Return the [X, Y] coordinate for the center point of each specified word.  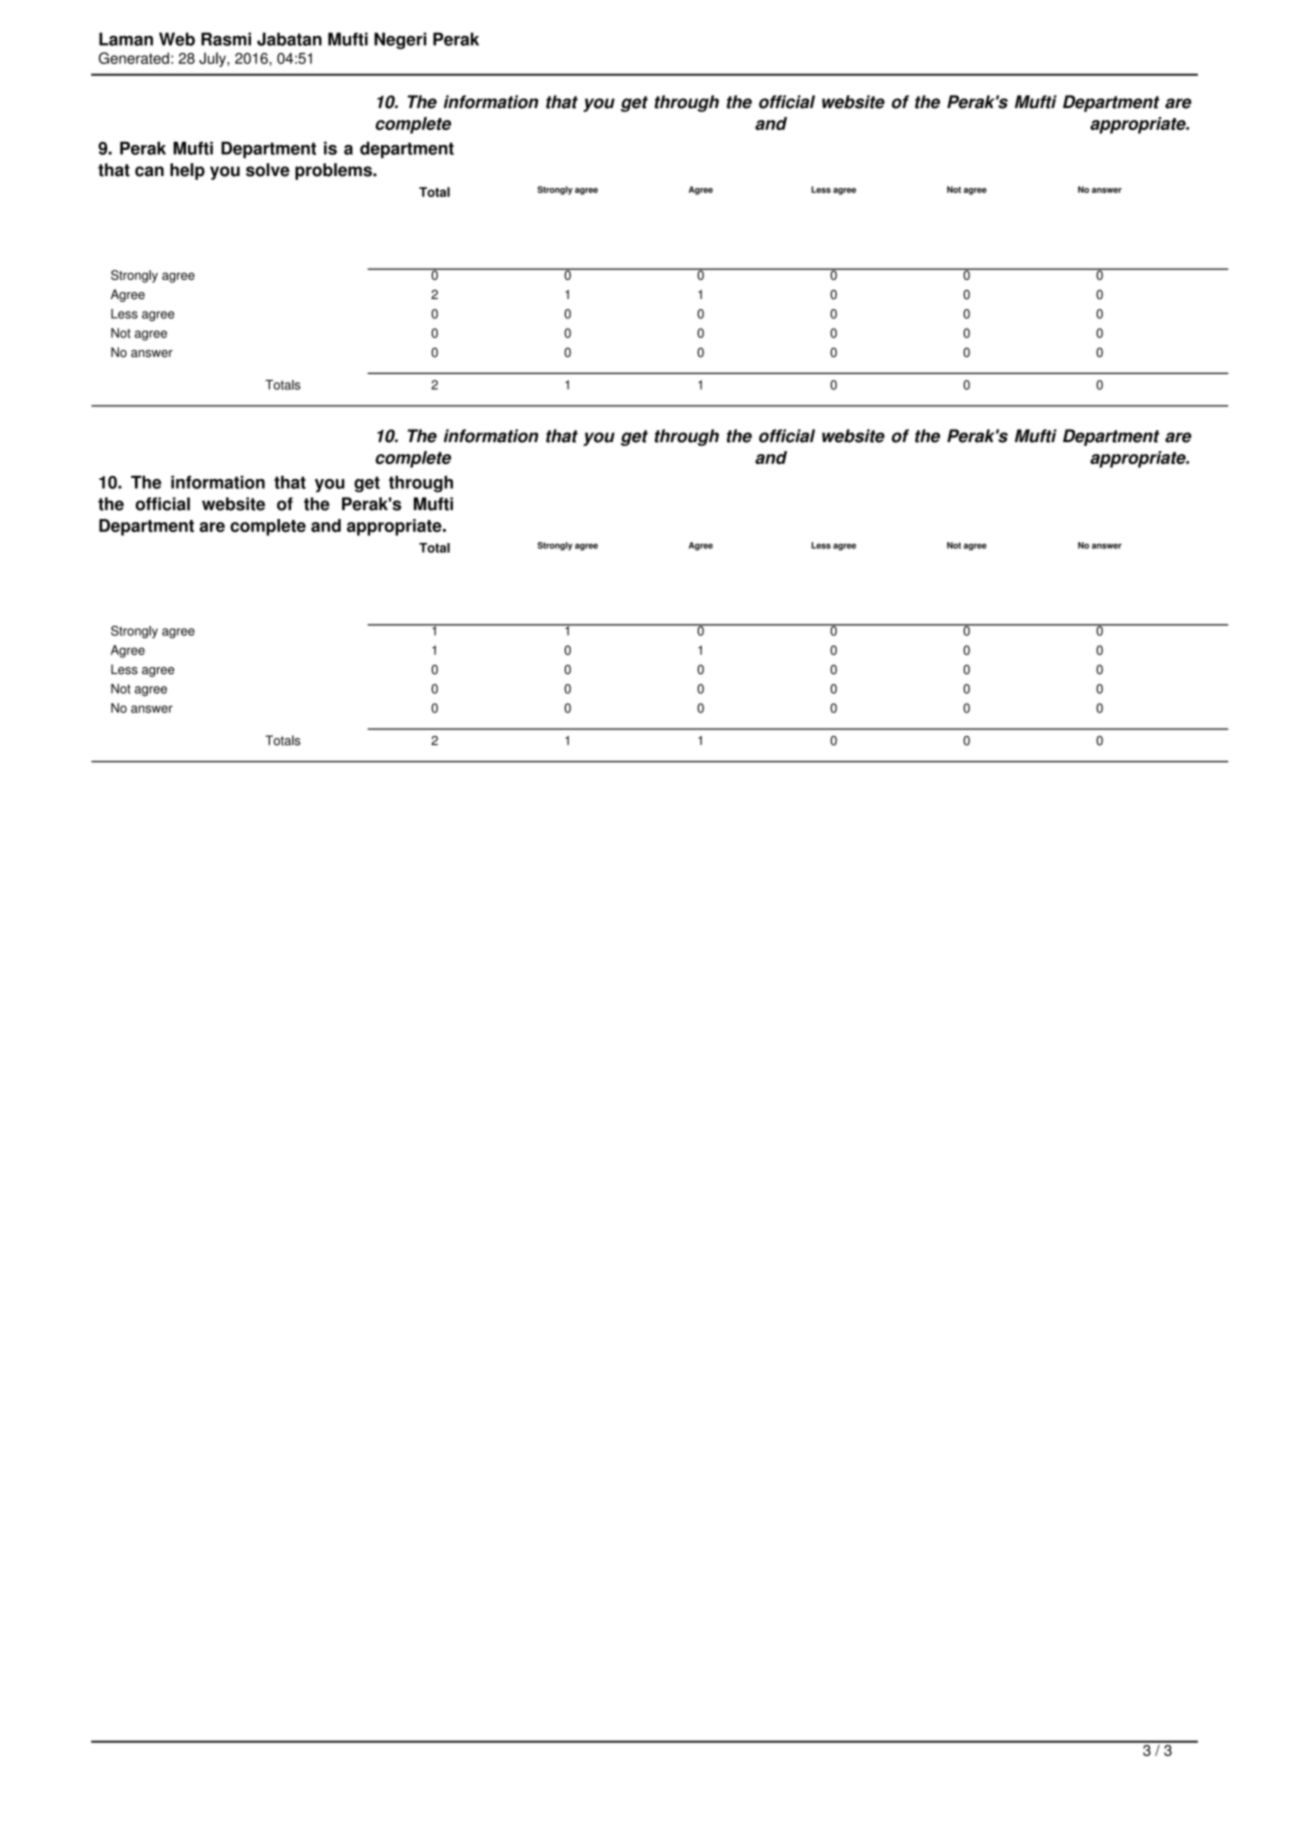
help [187, 171]
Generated [134, 58]
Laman [126, 39]
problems [334, 171]
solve [268, 170]
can [149, 171]
